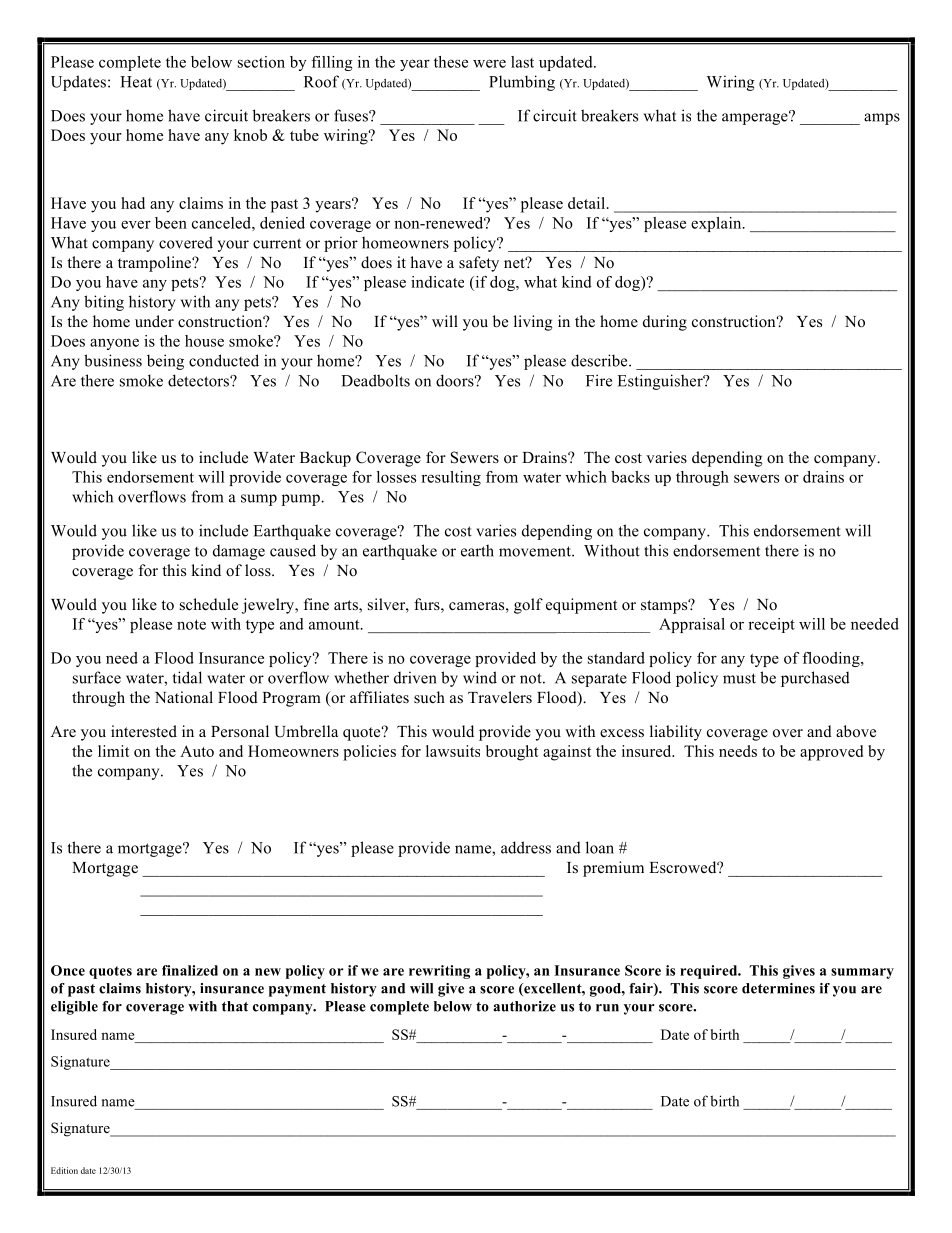 This page has height=1233, width=952. I want to click on during, so click(665, 323).
